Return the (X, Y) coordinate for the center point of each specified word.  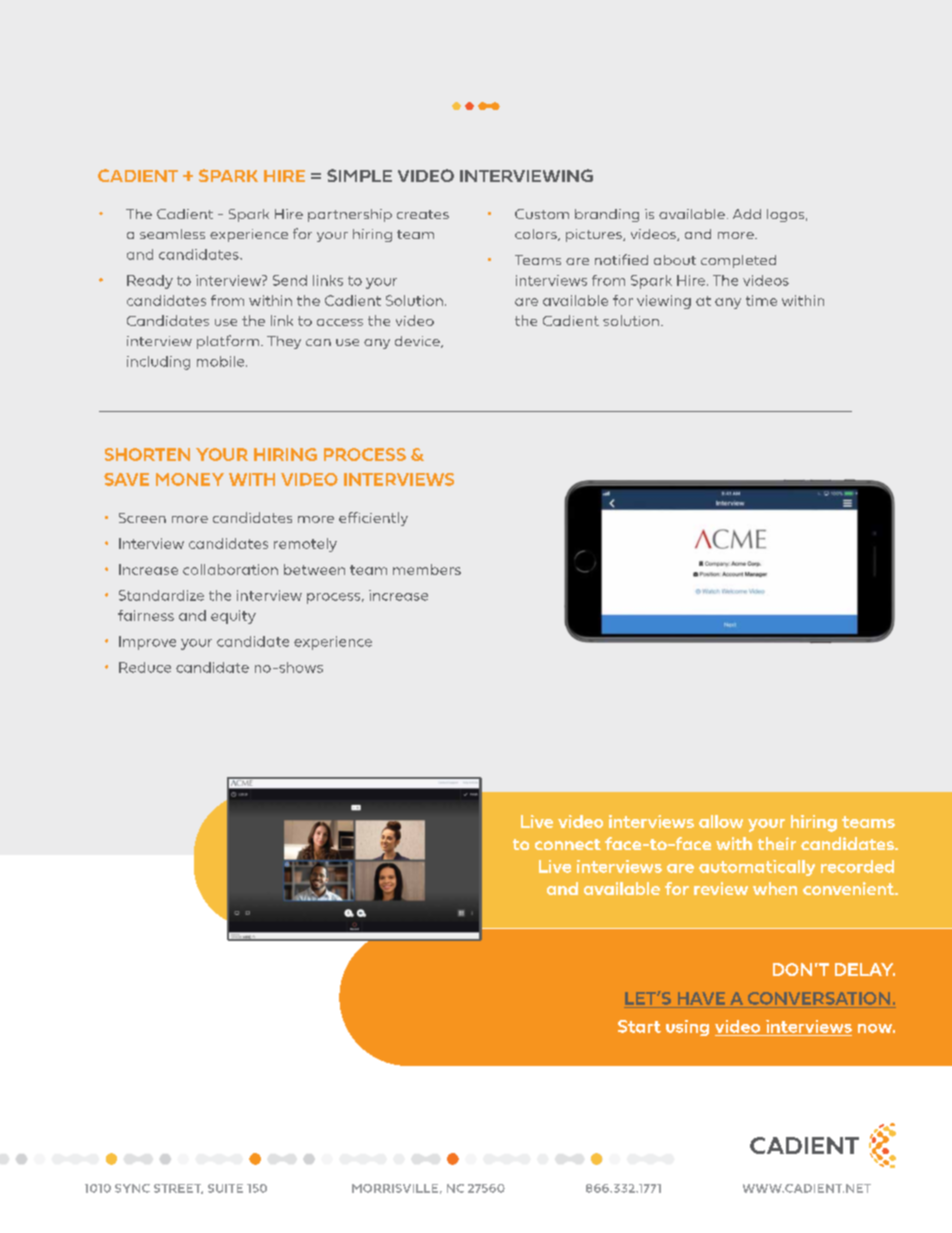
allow (721, 821)
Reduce (145, 667)
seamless (172, 234)
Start (639, 1026)
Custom (542, 214)
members (427, 569)
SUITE (225, 1188)
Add (747, 214)
